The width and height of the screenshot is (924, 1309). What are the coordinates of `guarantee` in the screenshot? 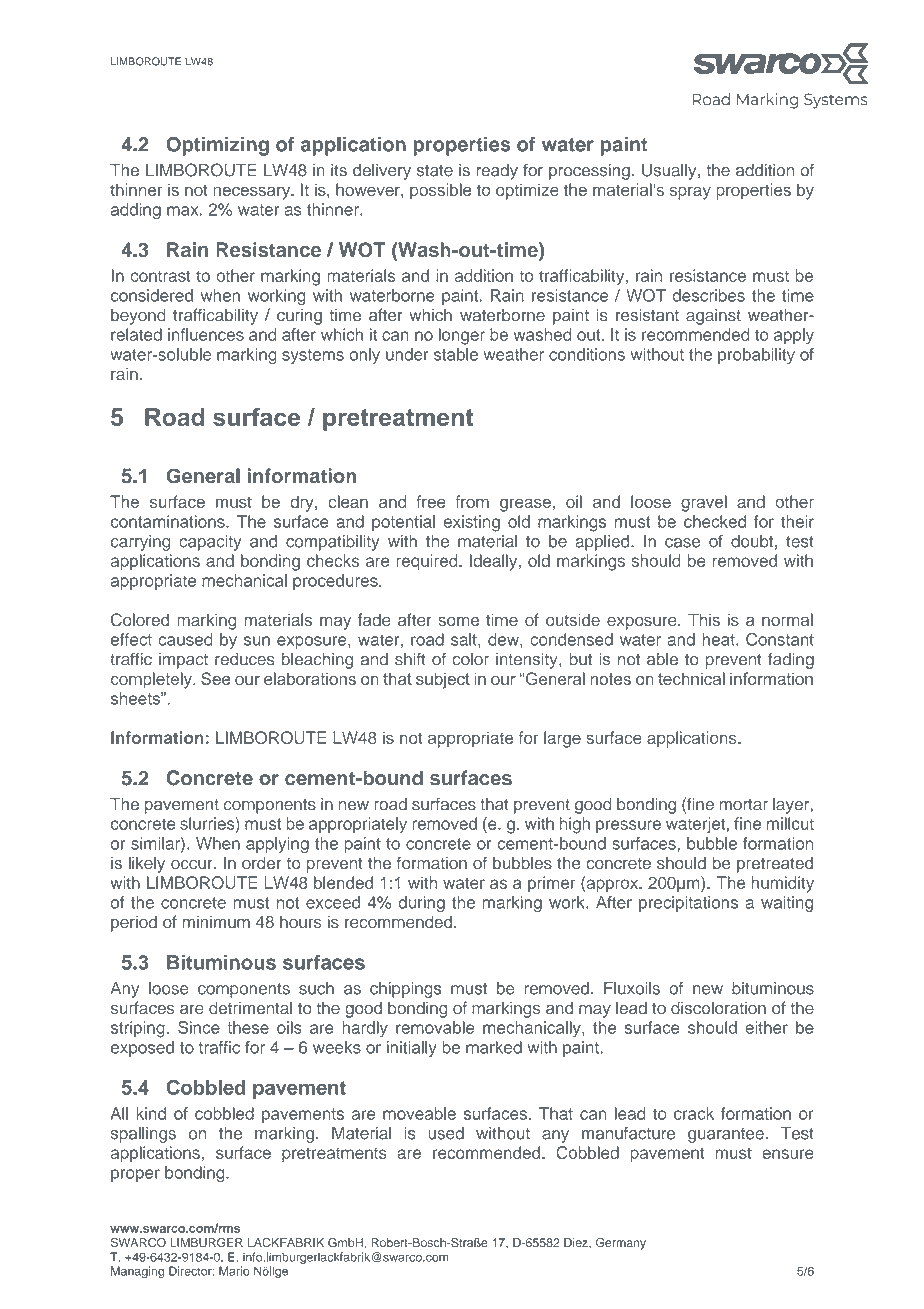 It's located at (726, 1135).
